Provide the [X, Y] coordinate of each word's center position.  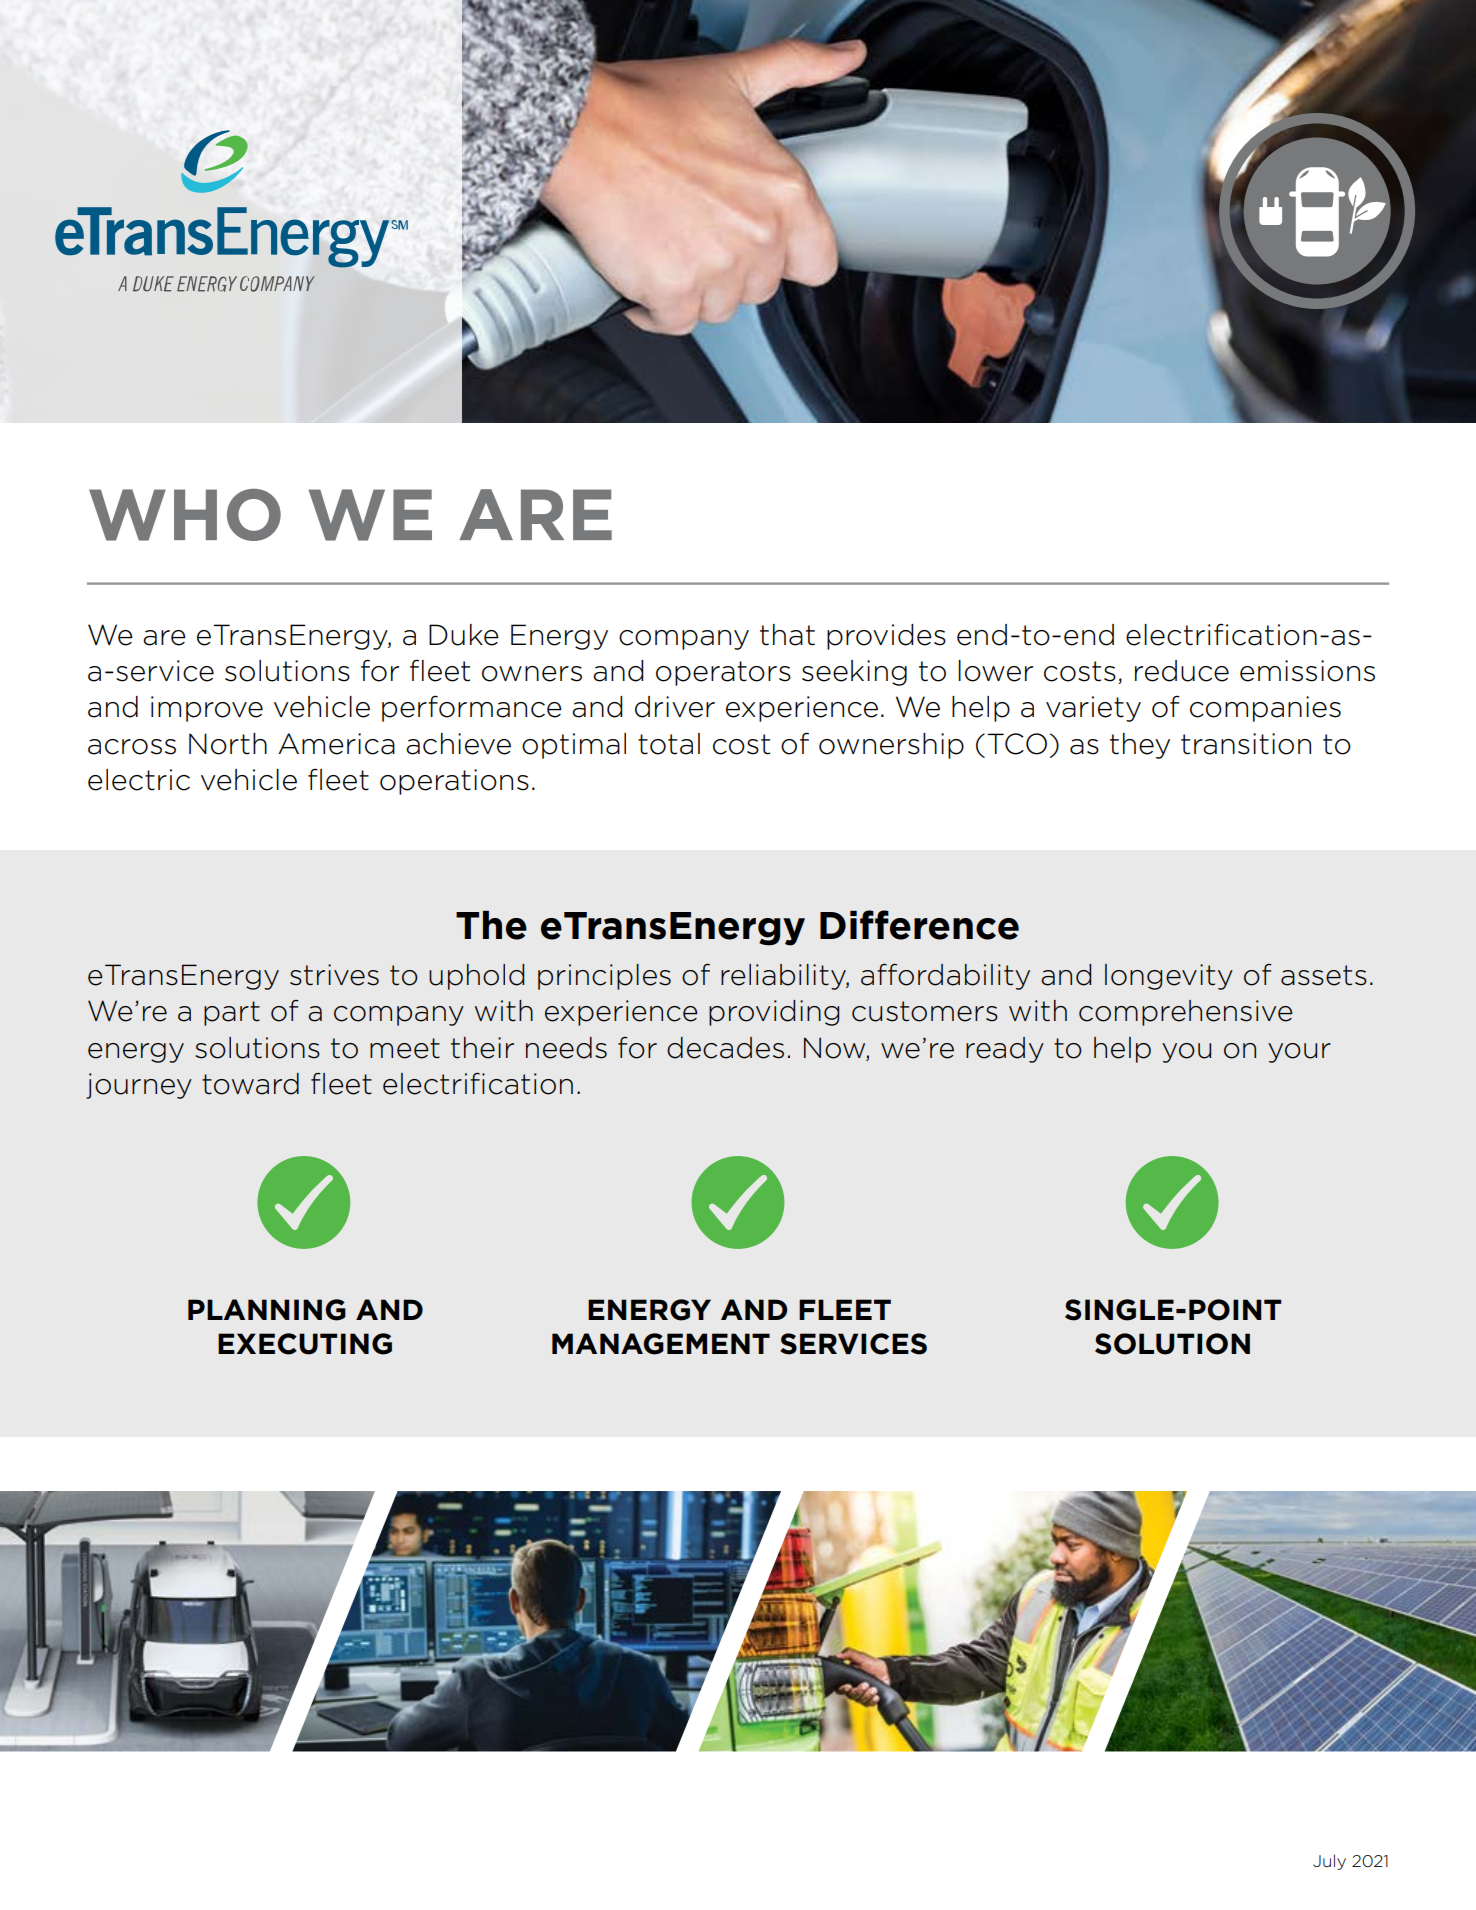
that [787, 635]
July [1329, 1862]
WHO [185, 515]
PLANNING [267, 1310]
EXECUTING [305, 1344]
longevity [1169, 977]
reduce [1182, 671]
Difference [919, 925]
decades [725, 1048]
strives [334, 975]
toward [250, 1084]
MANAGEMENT [661, 1344]
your [1299, 1053]
